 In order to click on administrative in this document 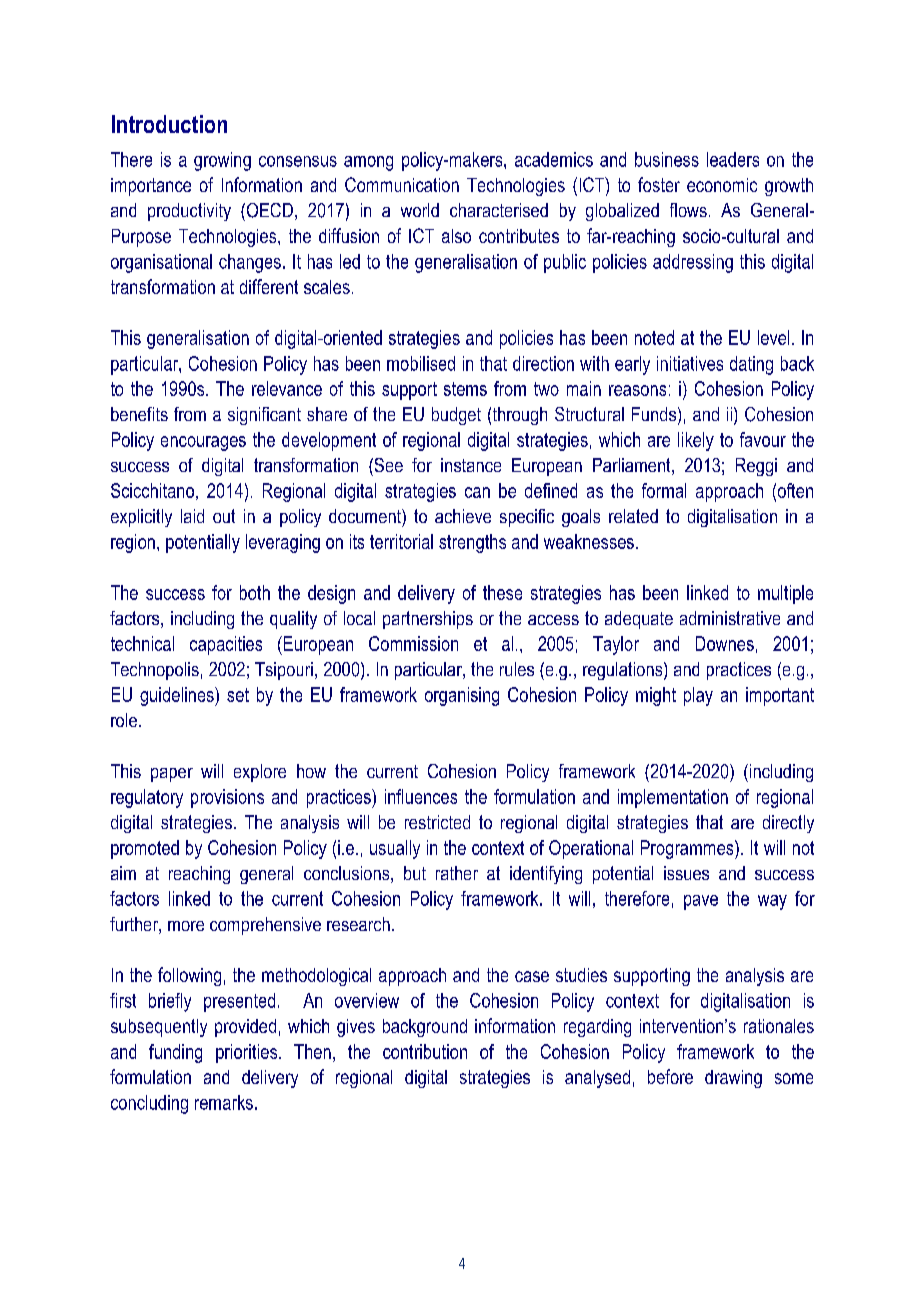, I will do `click(730, 618)`.
